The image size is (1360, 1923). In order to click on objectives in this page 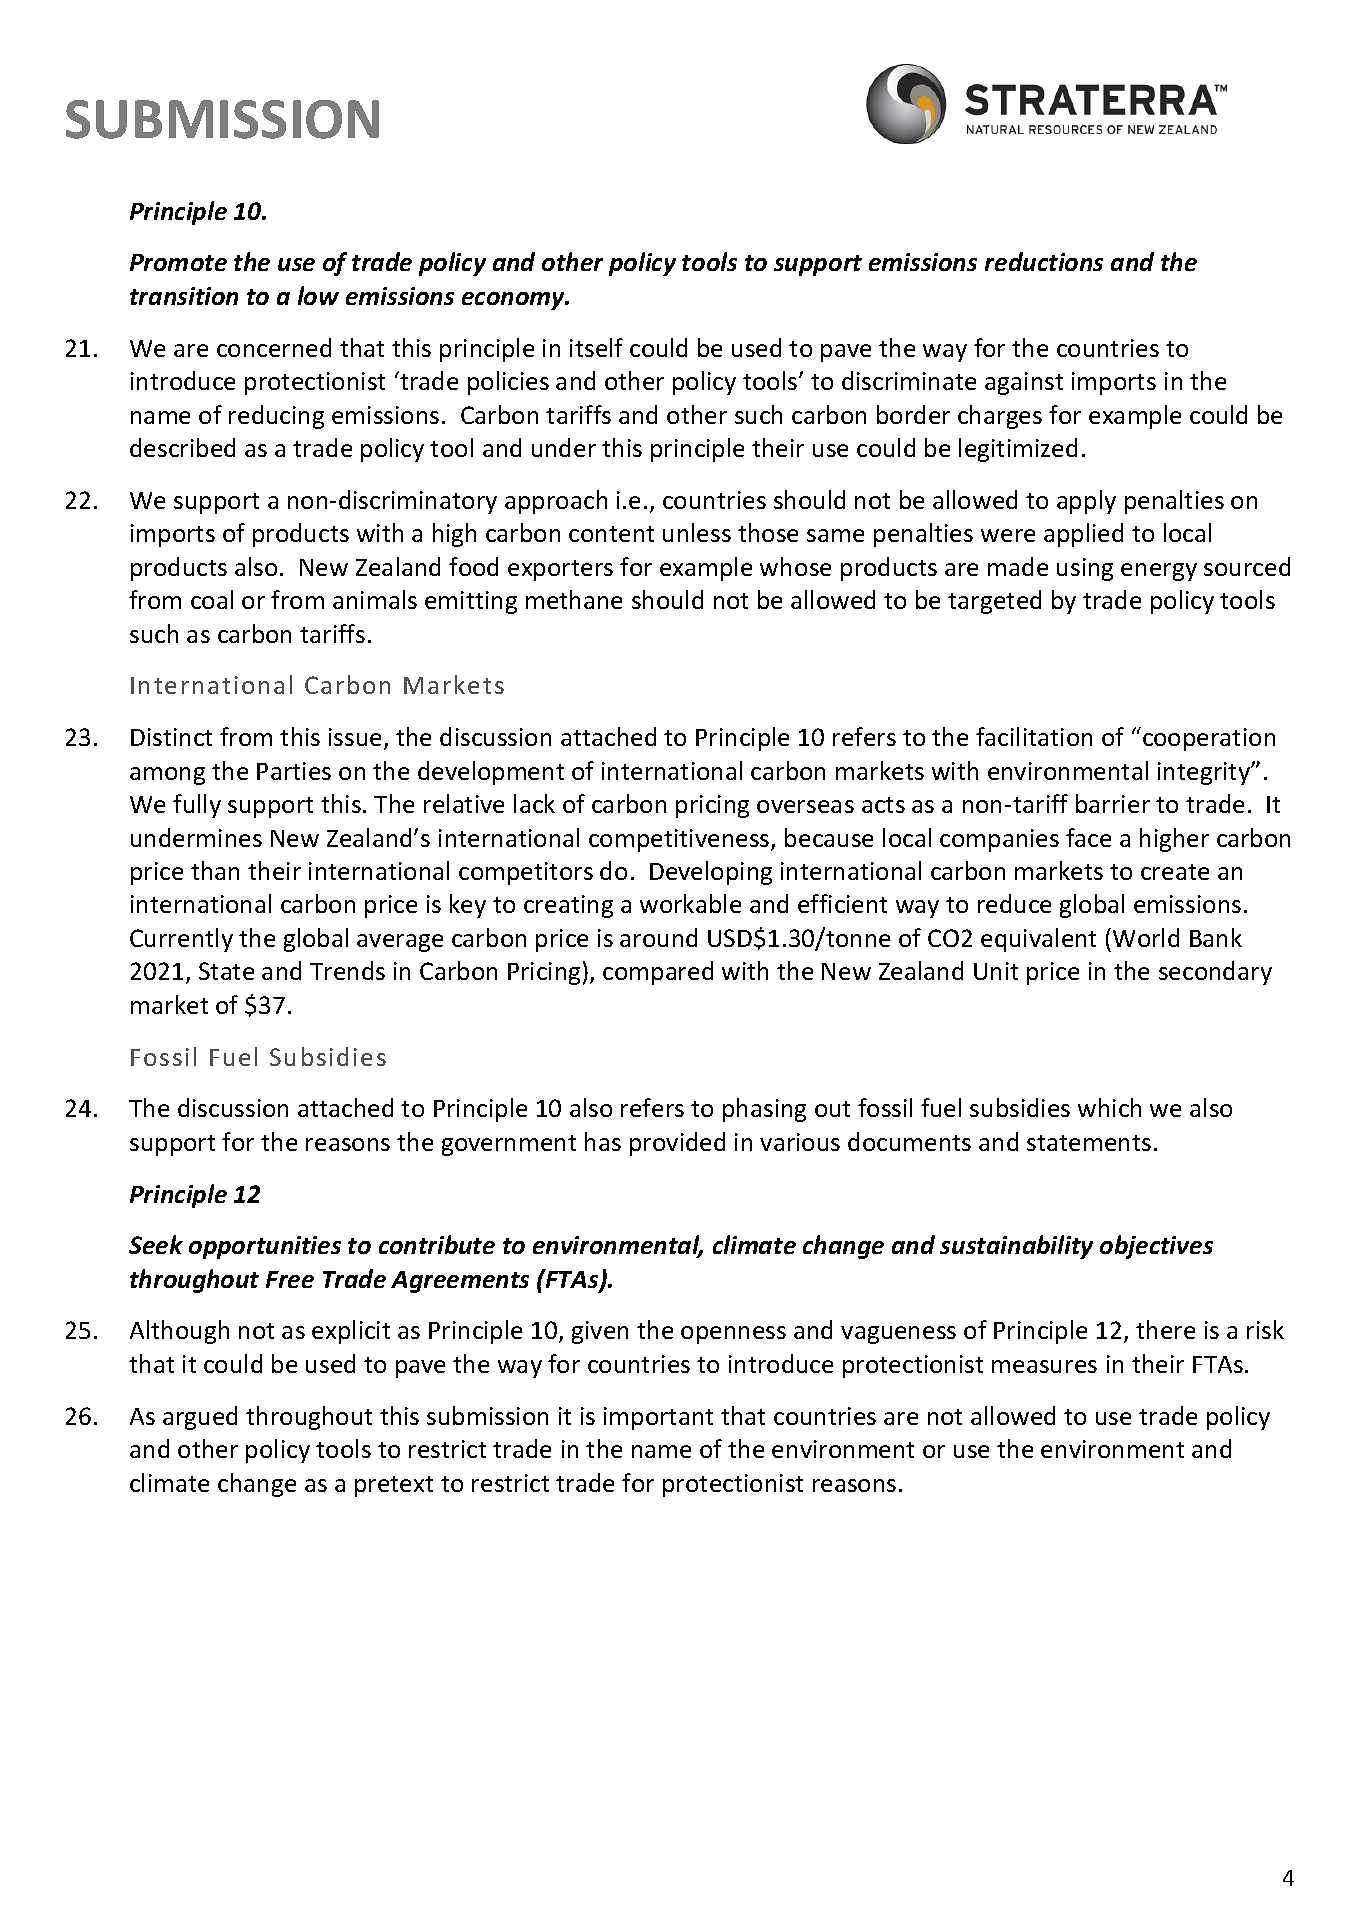, I will do `click(1156, 1247)`.
